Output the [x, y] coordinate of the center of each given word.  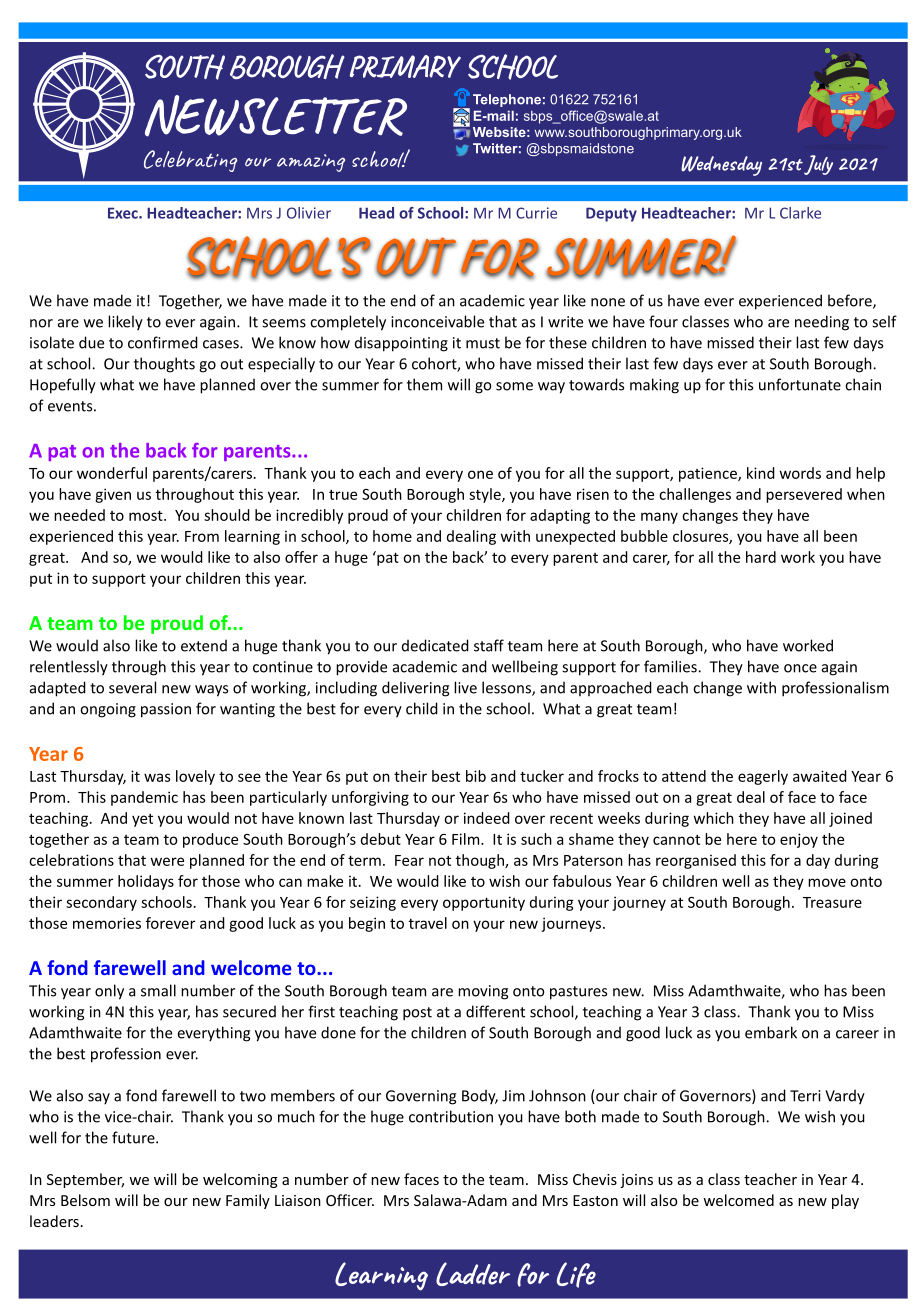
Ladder [473, 1274]
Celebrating [190, 161]
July [818, 165]
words [800, 473]
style [486, 495]
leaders [54, 1221]
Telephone [507, 100]
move [827, 882]
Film [467, 839]
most [147, 515]
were [167, 861]
